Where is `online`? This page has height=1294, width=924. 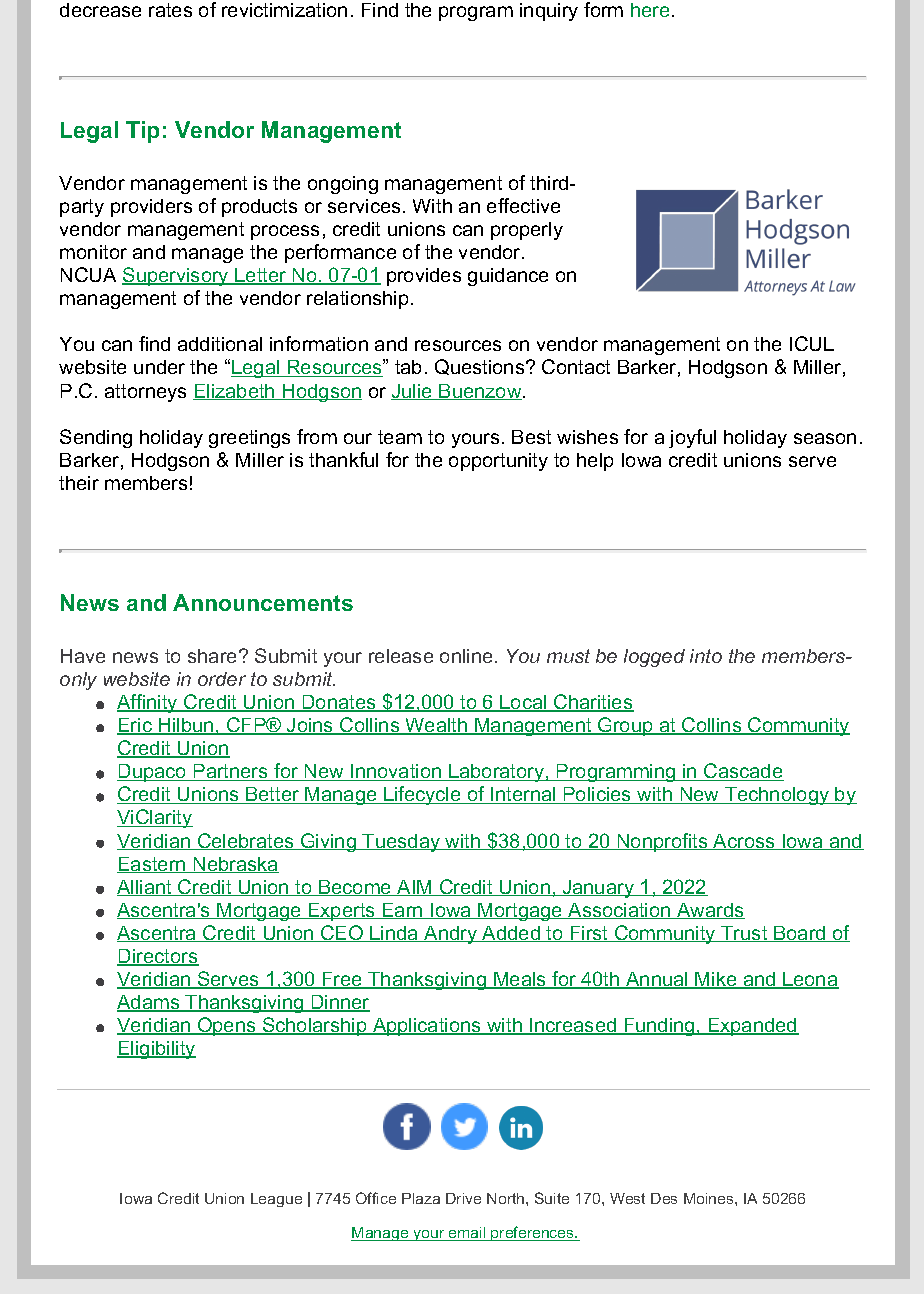
online is located at coordinates (466, 656).
